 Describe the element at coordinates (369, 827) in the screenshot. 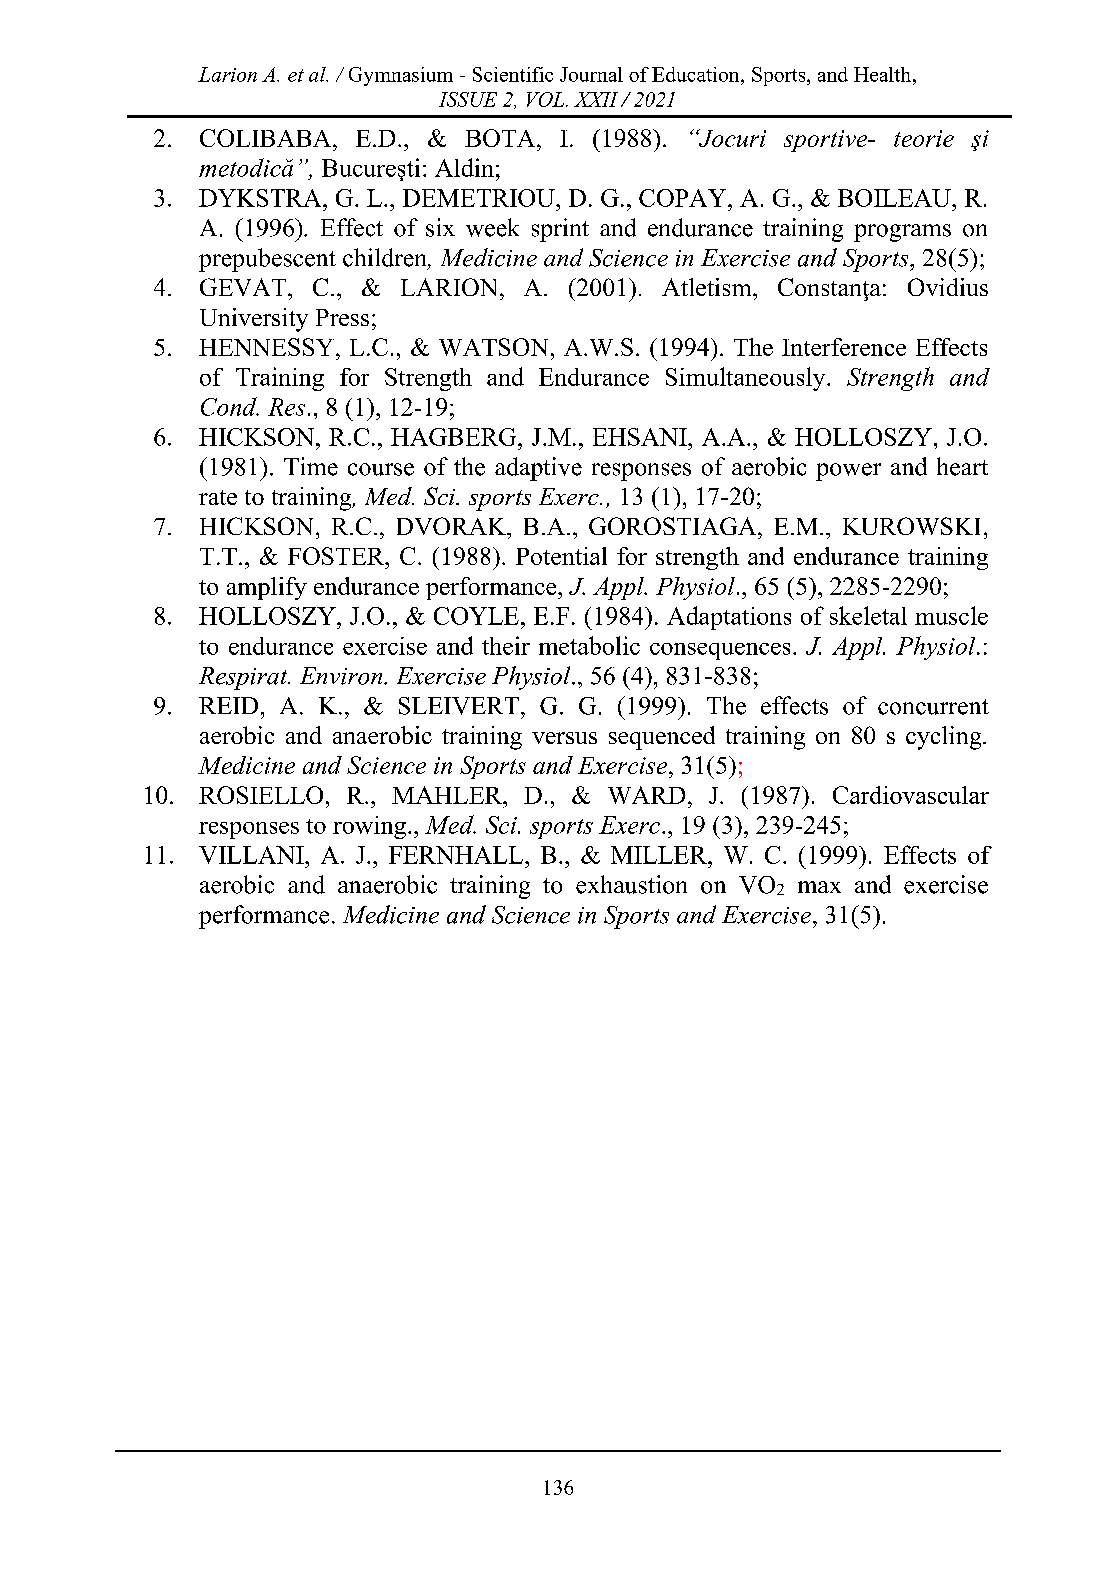

I see `rowing` at that location.
